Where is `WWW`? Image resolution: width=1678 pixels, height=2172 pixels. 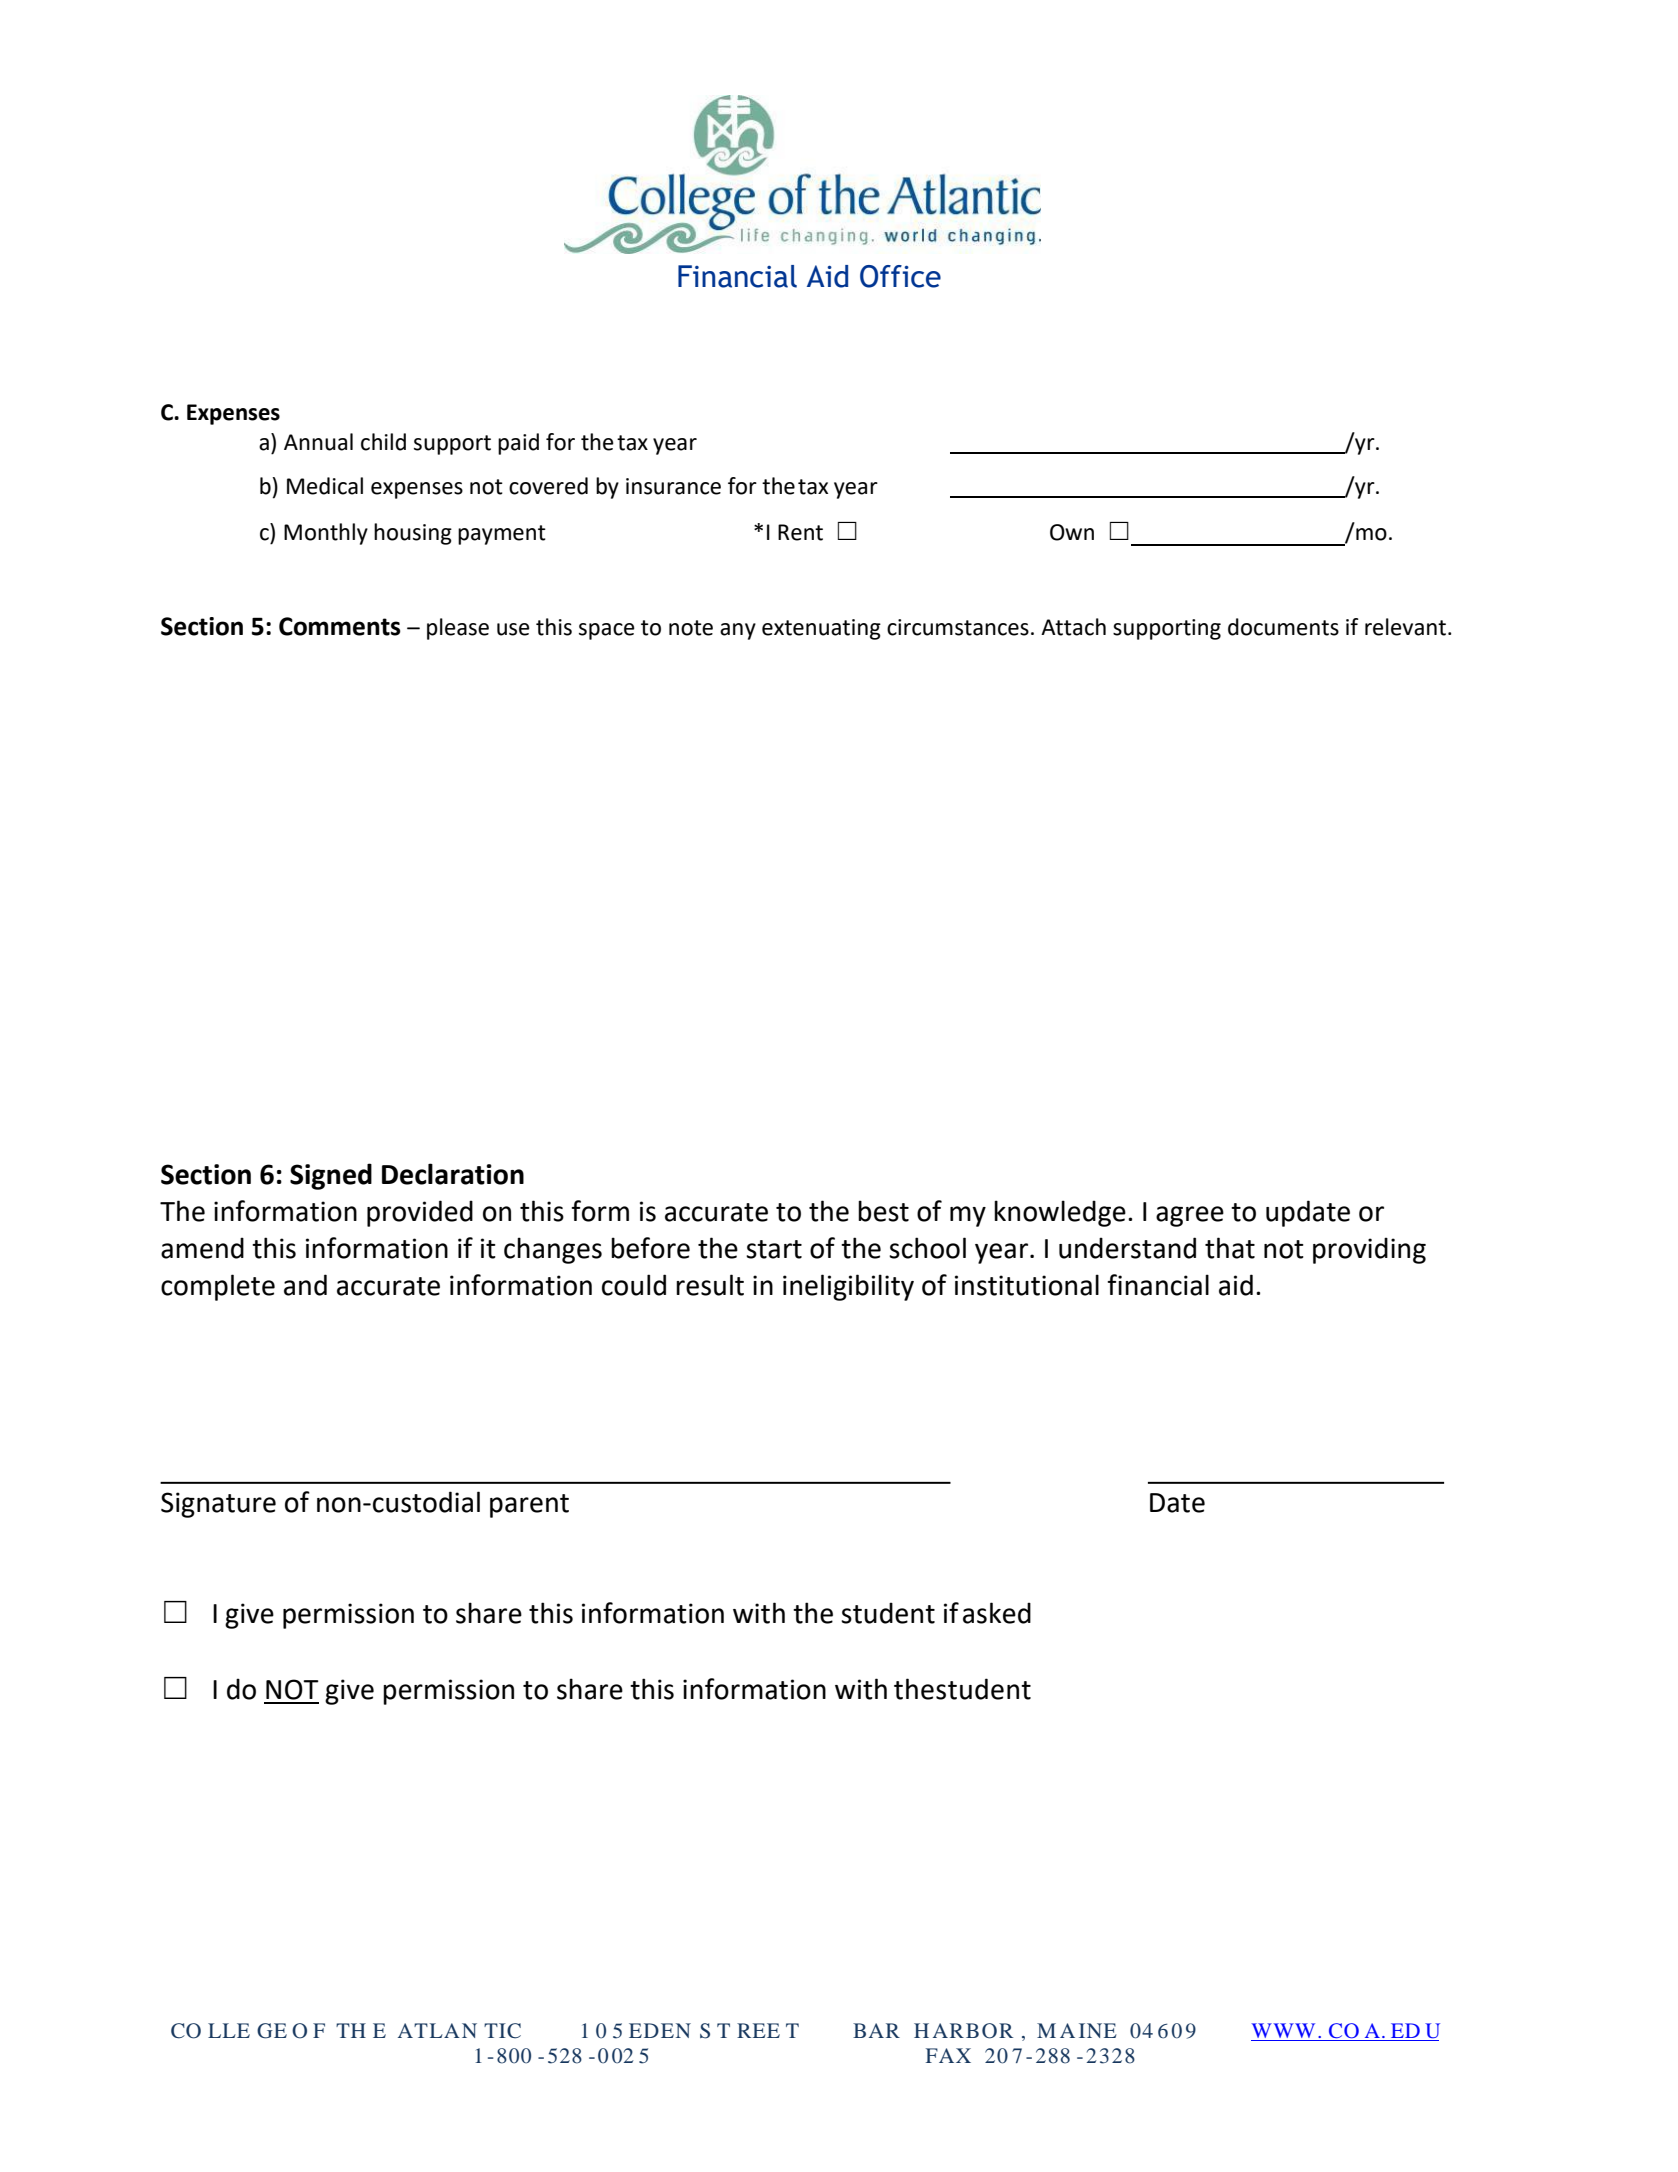
WWW is located at coordinates (1283, 2030).
